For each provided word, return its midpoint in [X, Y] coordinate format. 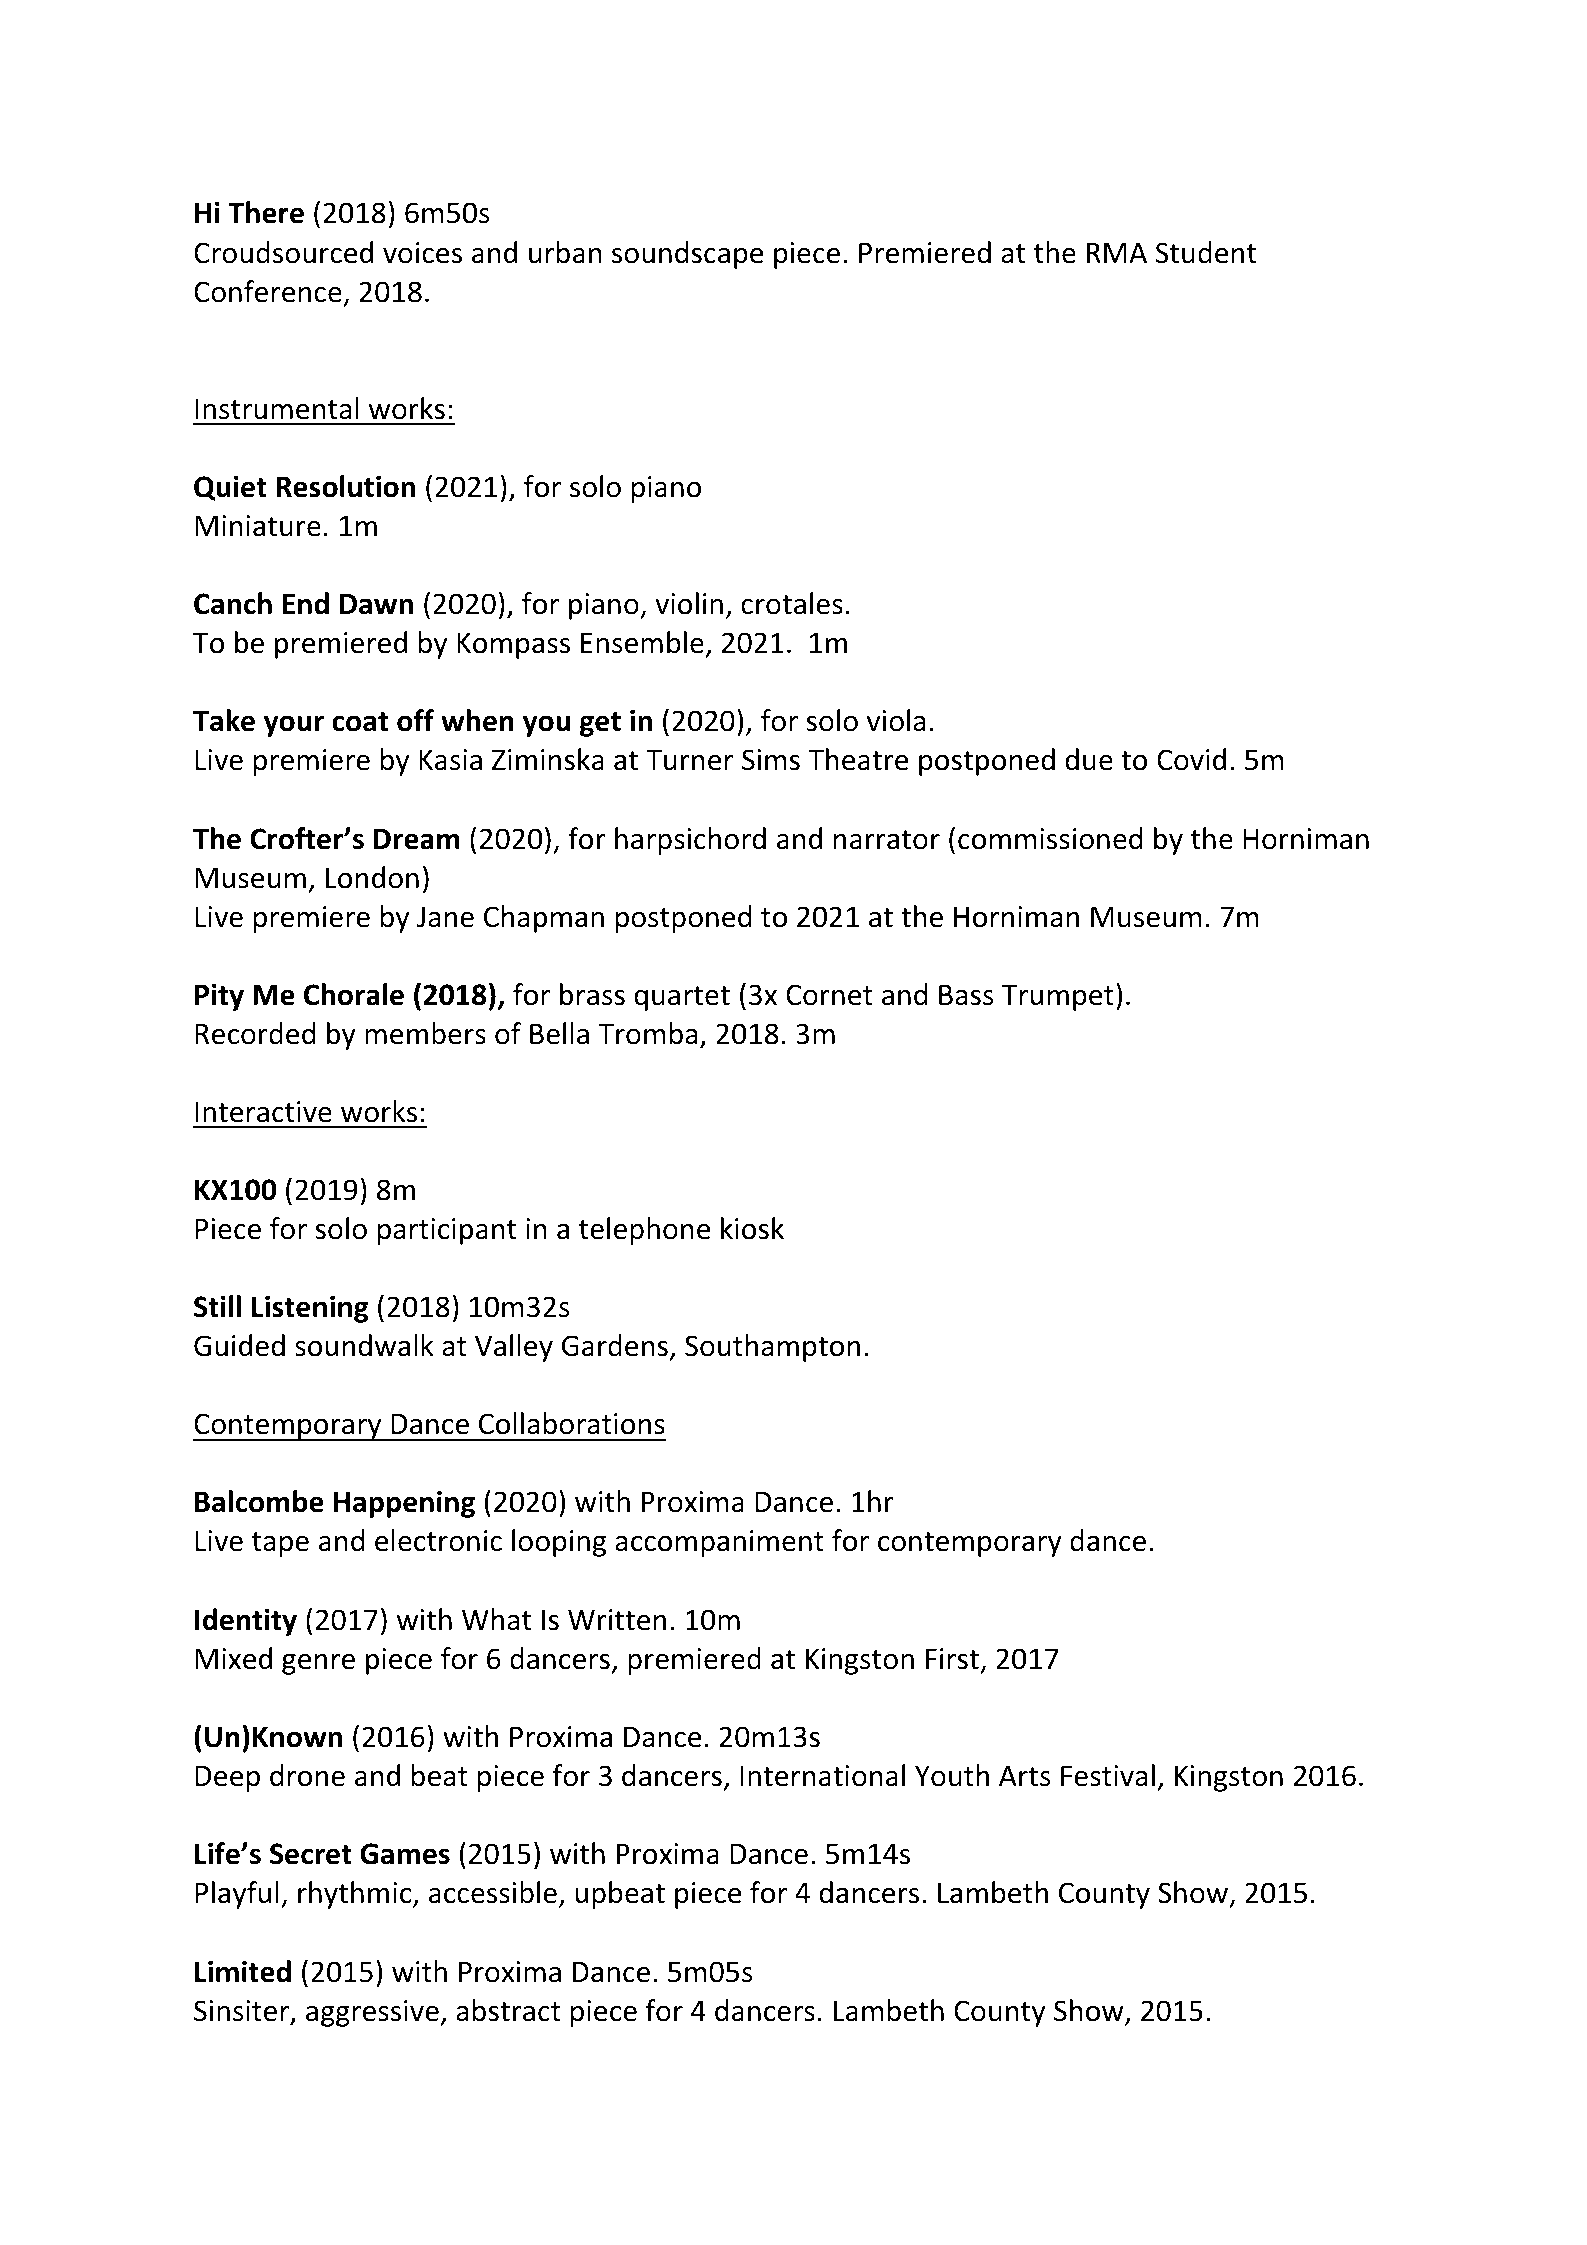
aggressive [372, 2013]
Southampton [772, 1348]
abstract [508, 2010]
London [372, 877]
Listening [310, 1309]
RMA [1117, 252]
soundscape [687, 255]
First [952, 1659]
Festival [1108, 1775]
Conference [268, 291]
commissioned [1050, 838]
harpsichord [690, 841]
